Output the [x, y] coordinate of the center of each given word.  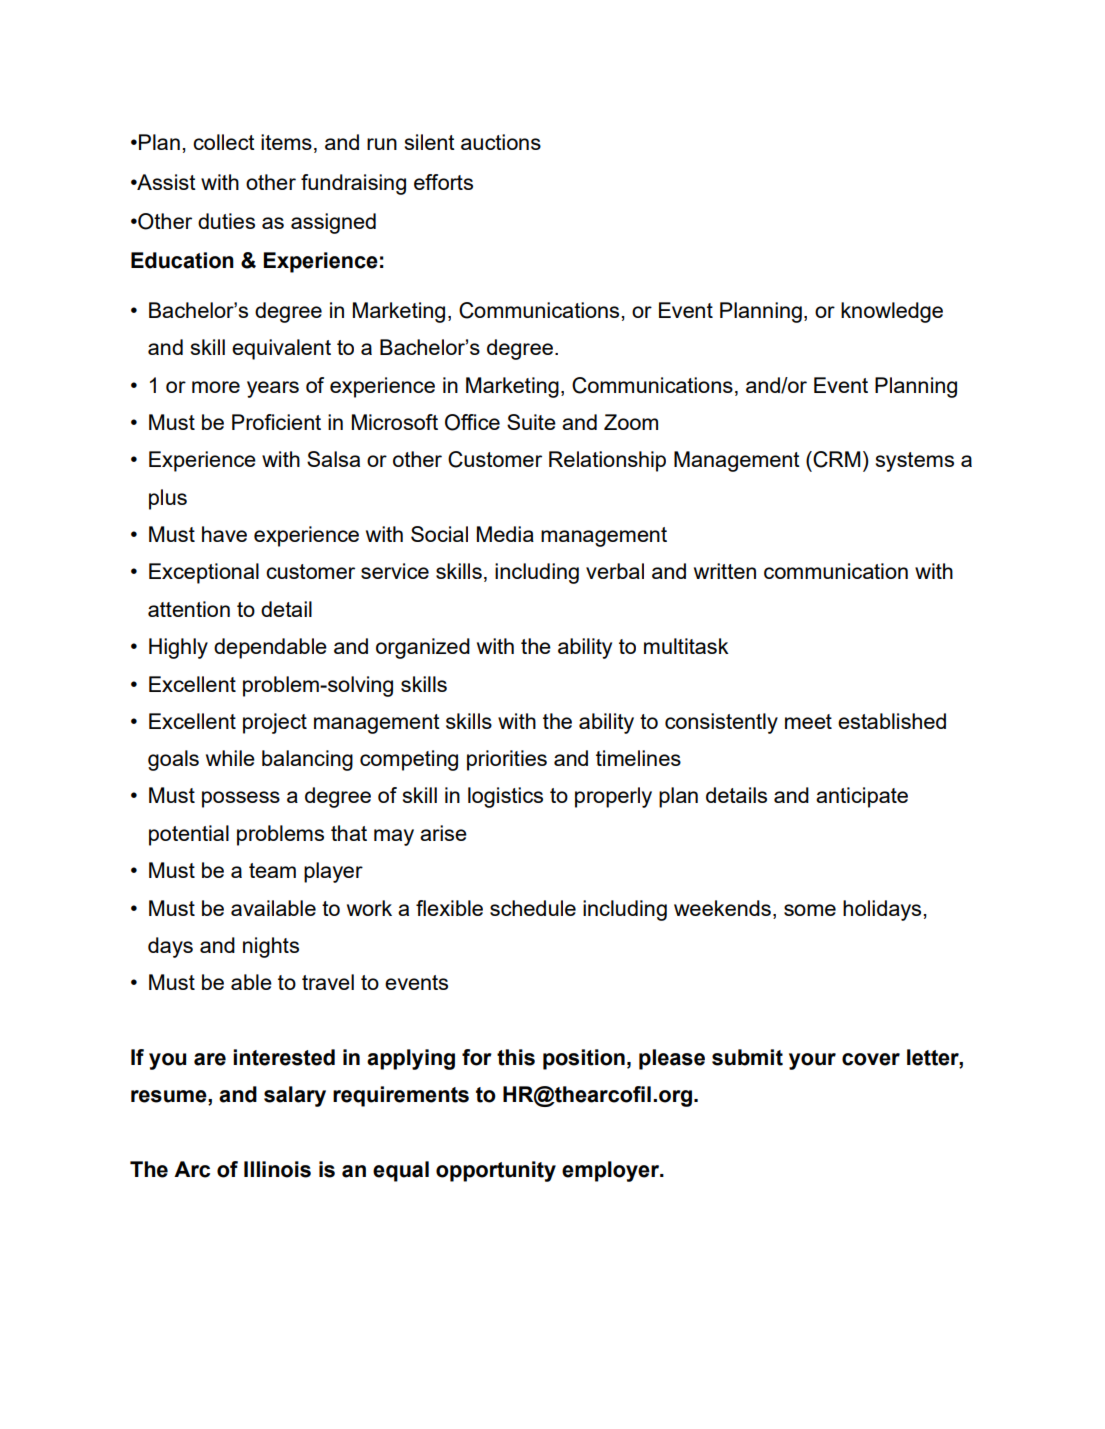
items [286, 142]
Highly [178, 648]
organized [423, 648]
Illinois [277, 1169]
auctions [501, 142]
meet [808, 721]
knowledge [892, 312]
